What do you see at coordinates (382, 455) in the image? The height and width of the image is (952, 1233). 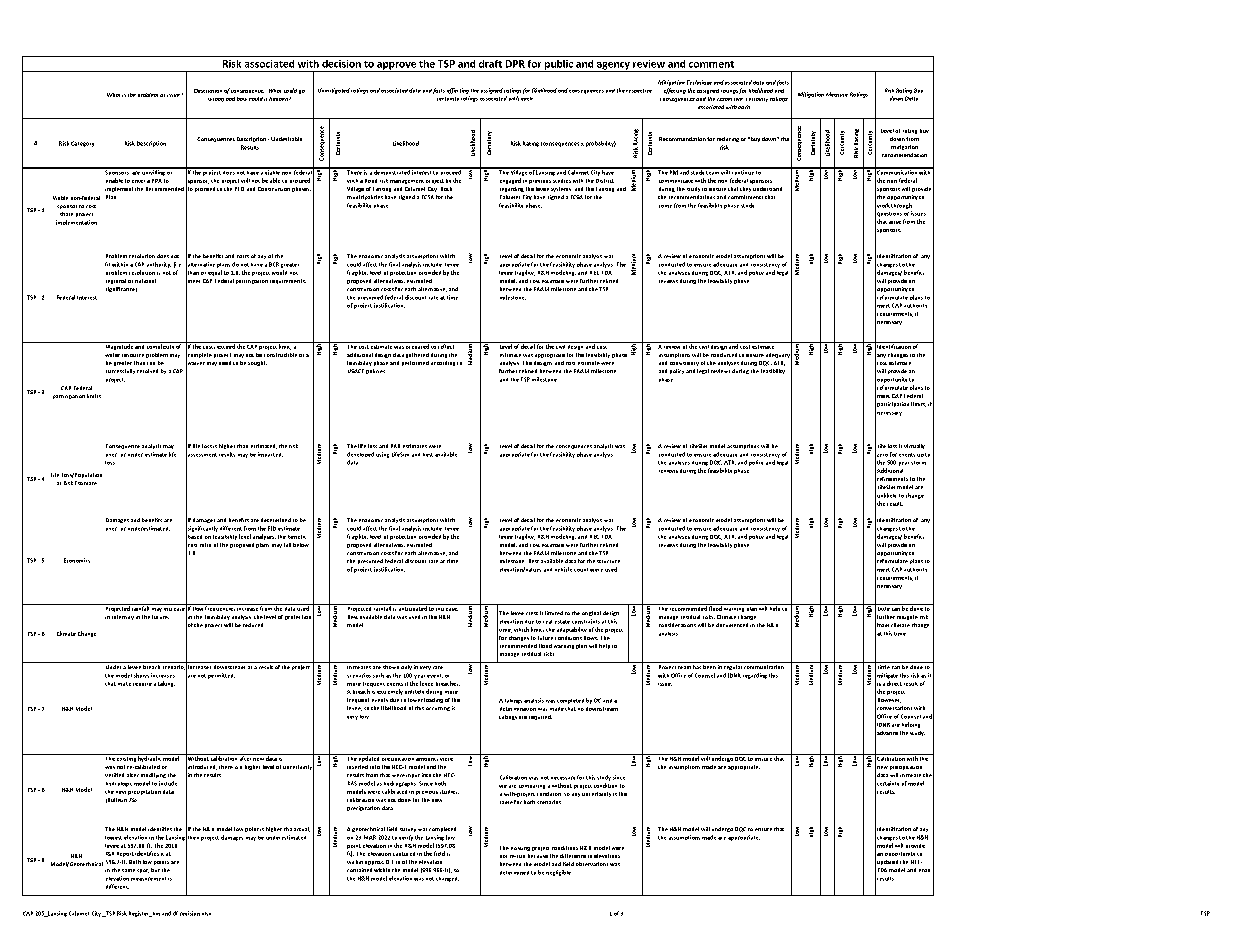 I see `using` at bounding box center [382, 455].
